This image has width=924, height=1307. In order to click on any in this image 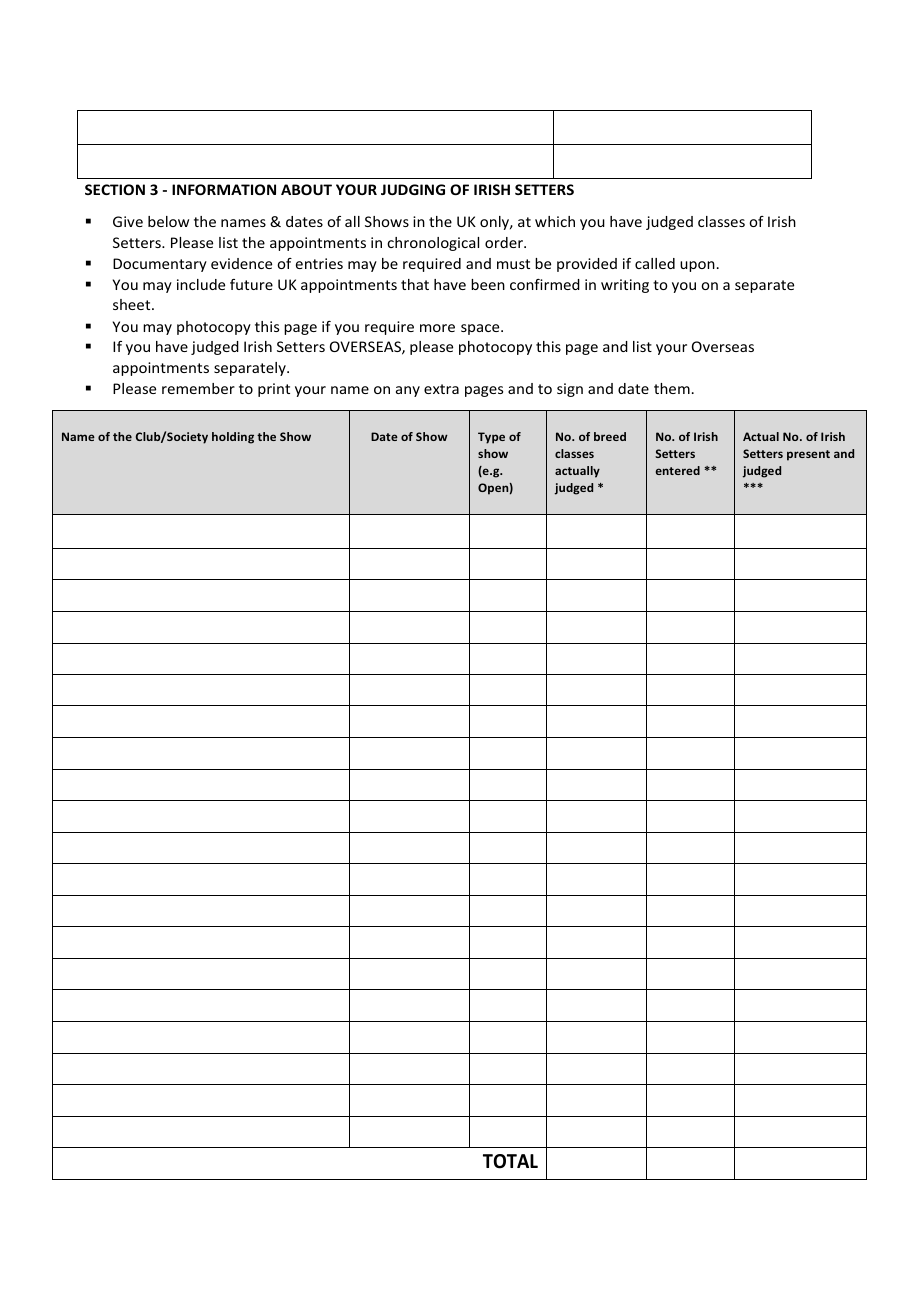, I will do `click(408, 391)`.
